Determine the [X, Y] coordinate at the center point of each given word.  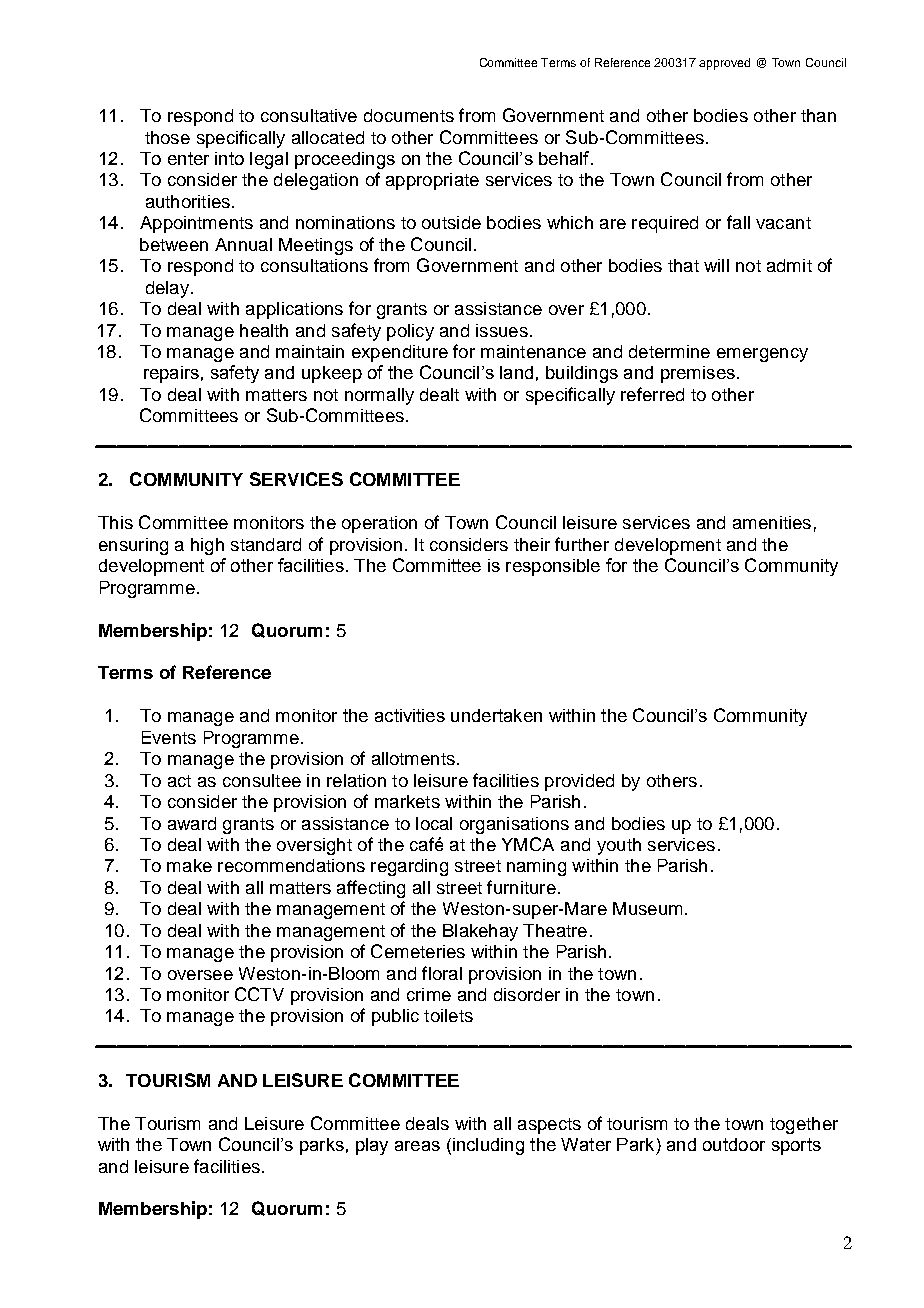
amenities [772, 522]
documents [409, 115]
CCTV [259, 994]
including [488, 1146]
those [167, 137]
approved [724, 64]
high [207, 546]
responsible [553, 567]
